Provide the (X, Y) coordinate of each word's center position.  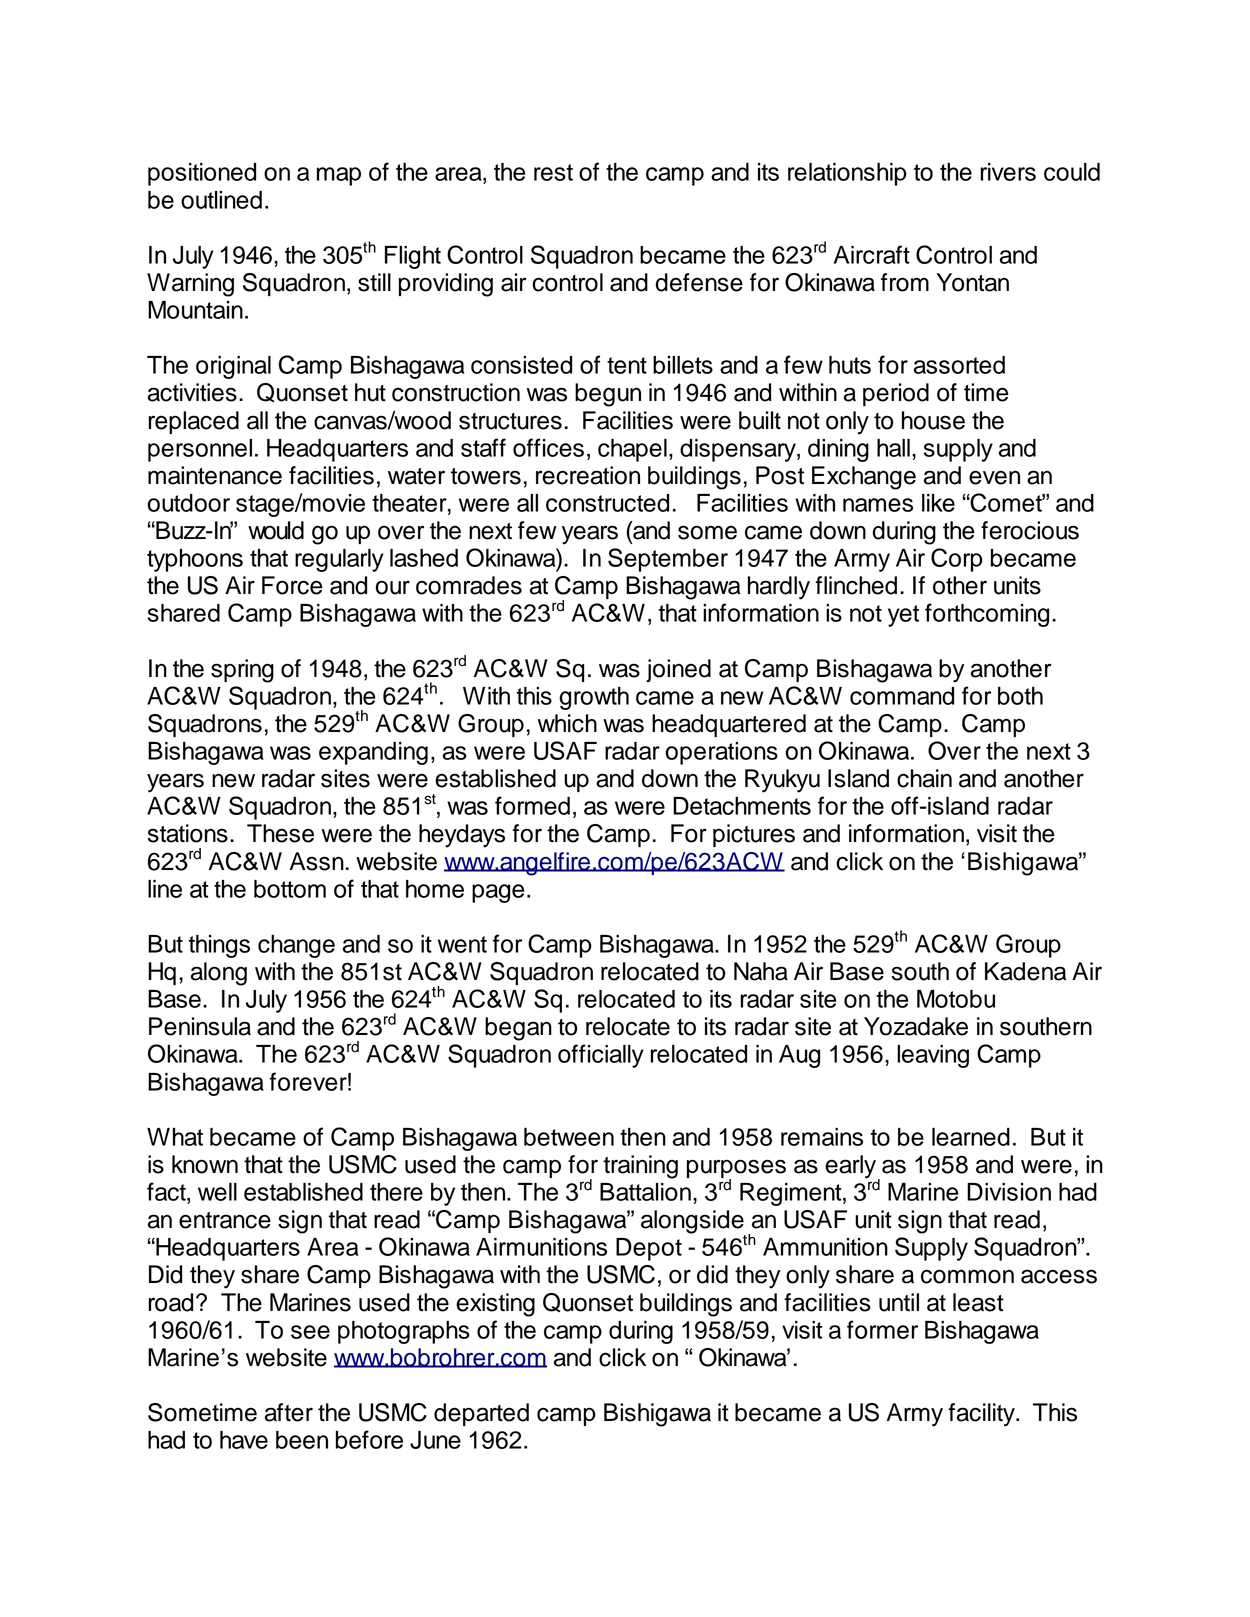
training (640, 1167)
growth (594, 698)
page (498, 893)
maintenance (215, 475)
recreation (588, 475)
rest (553, 172)
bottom (290, 889)
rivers (1008, 172)
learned (971, 1137)
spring (242, 671)
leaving (933, 1056)
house (933, 420)
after (289, 1412)
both (1020, 696)
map (339, 176)
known (205, 1164)
